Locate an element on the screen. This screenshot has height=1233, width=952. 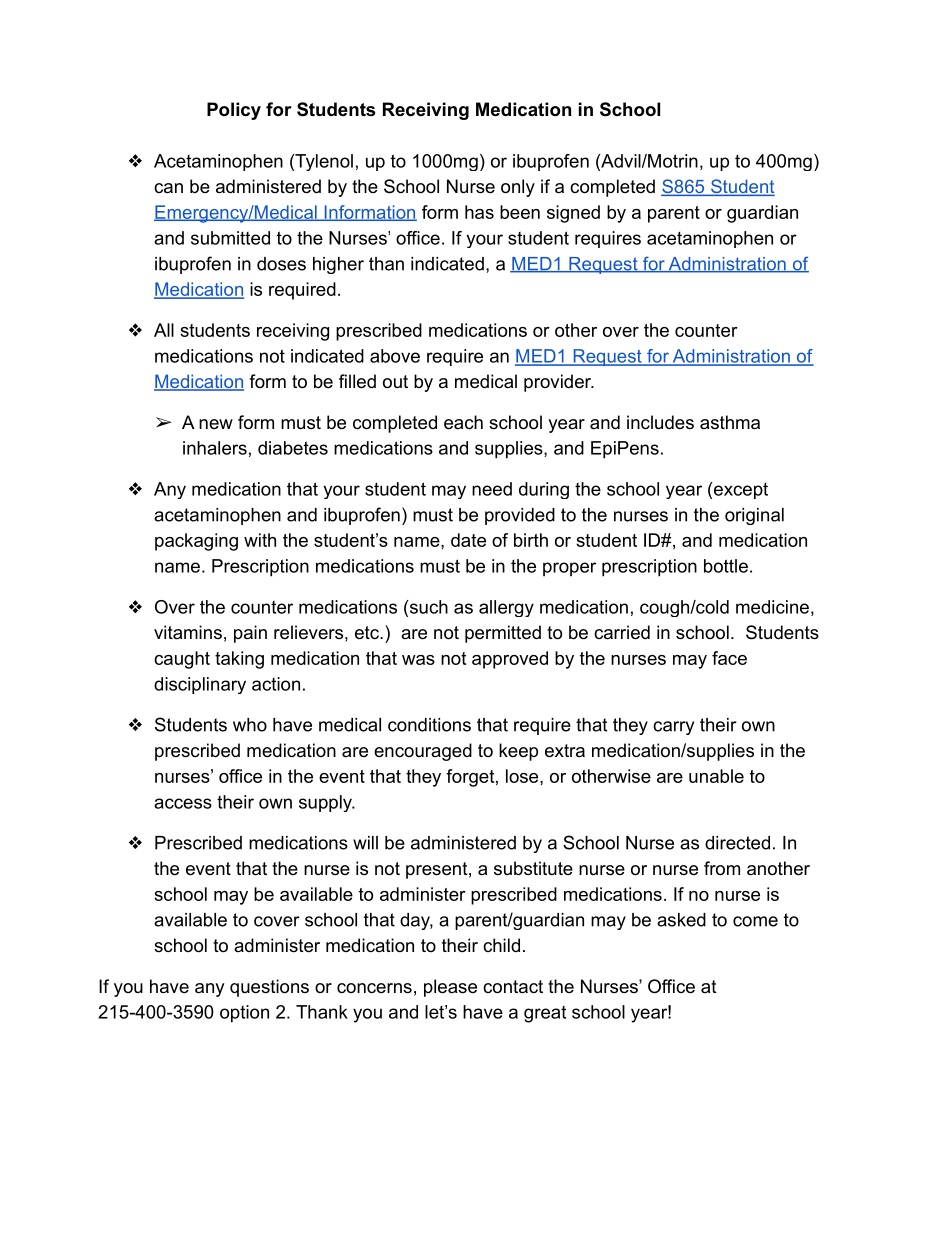
asked is located at coordinates (681, 920).
